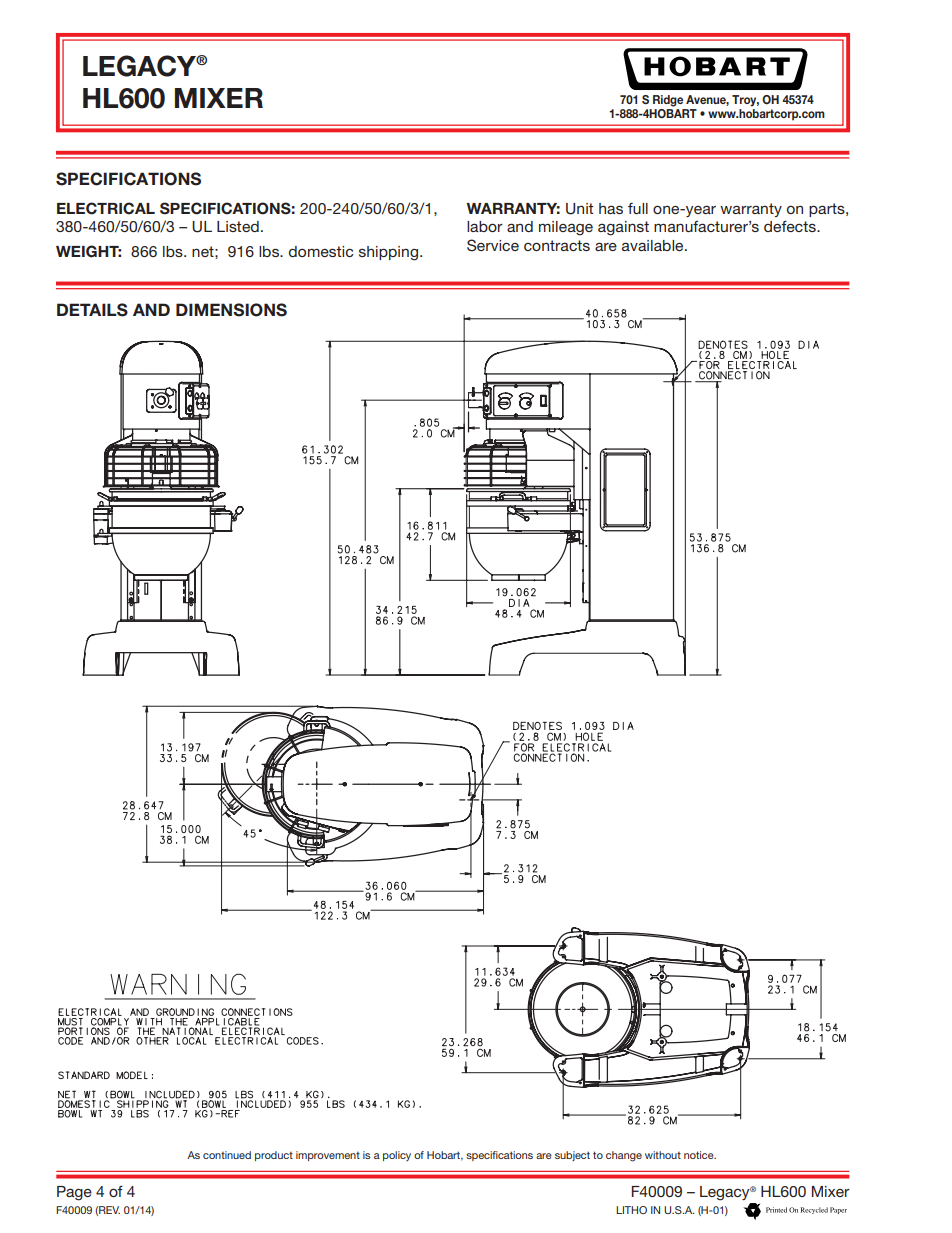 This screenshot has width=952, height=1233. I want to click on Page, so click(74, 1193).
